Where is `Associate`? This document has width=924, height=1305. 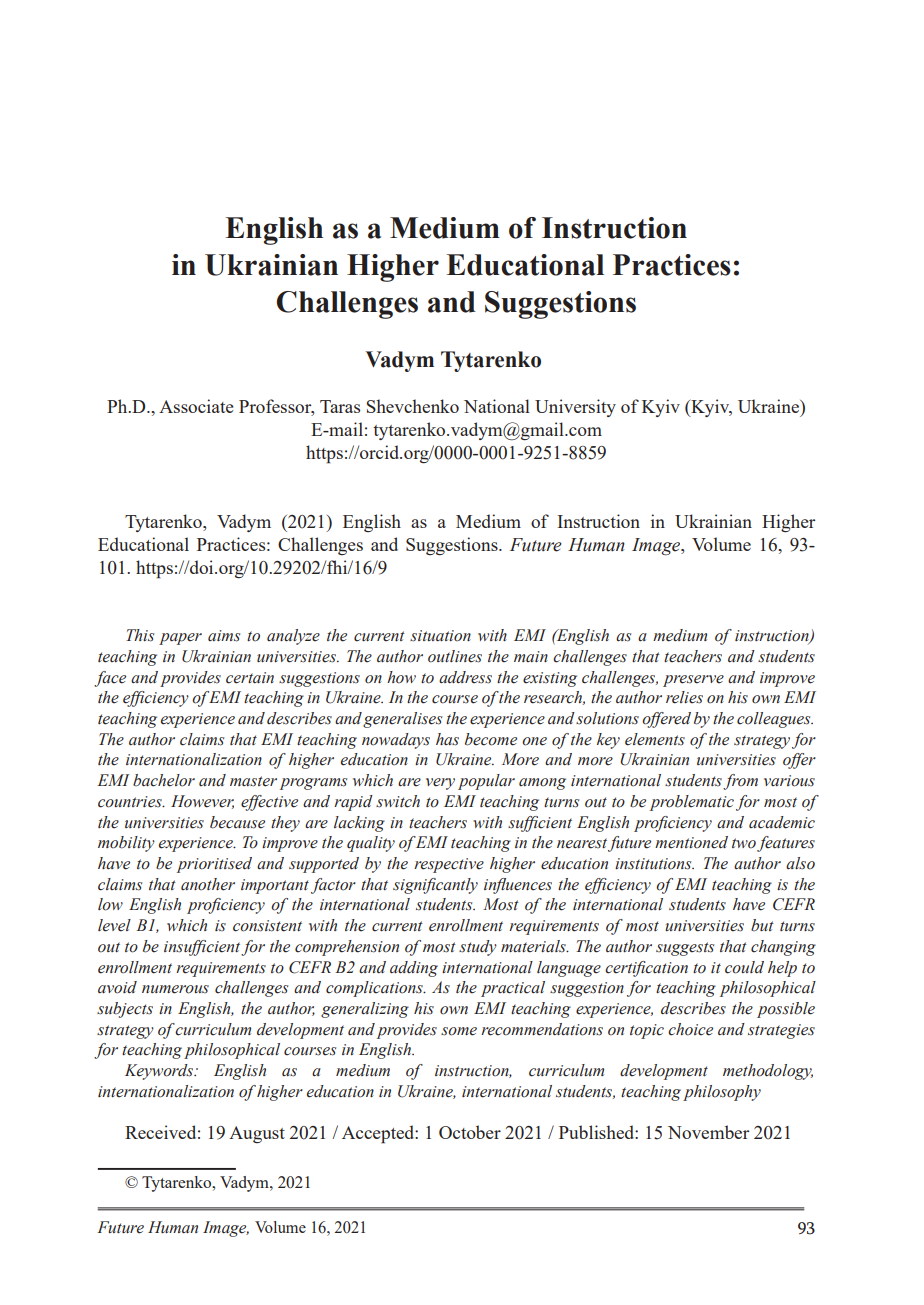
Associate is located at coordinates (196, 406).
